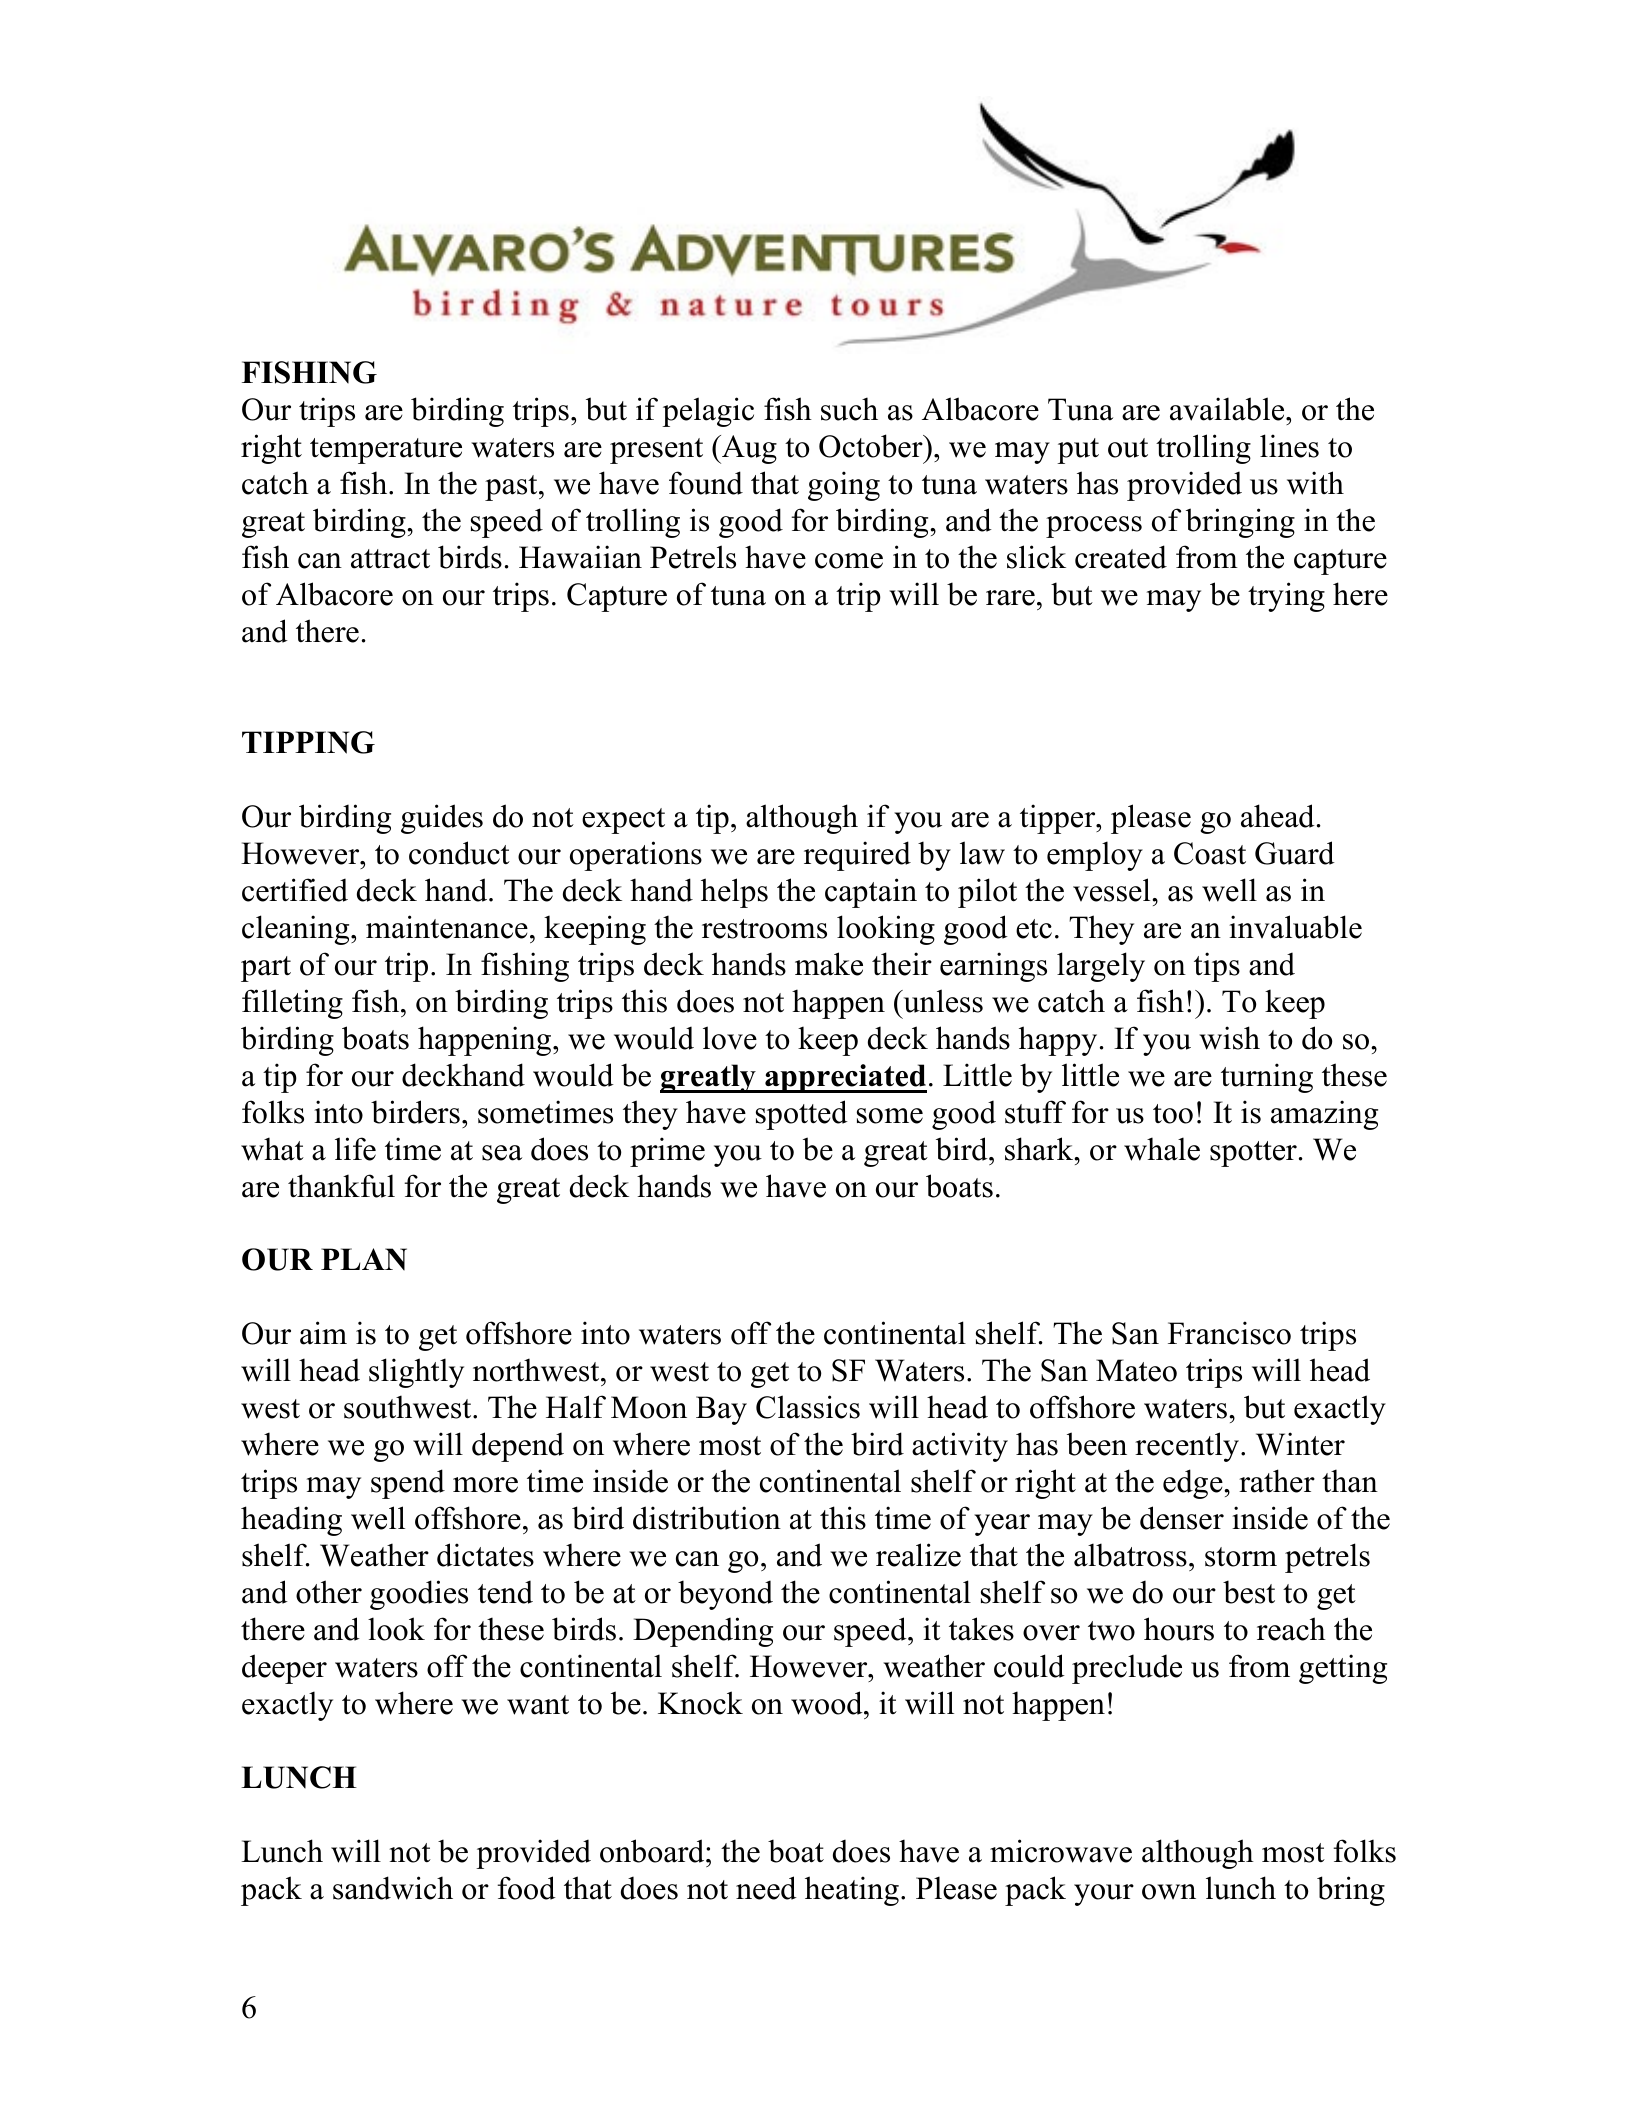 The height and width of the screenshot is (2122, 1640). What do you see at coordinates (748, 449) in the screenshot?
I see `Aug` at bounding box center [748, 449].
